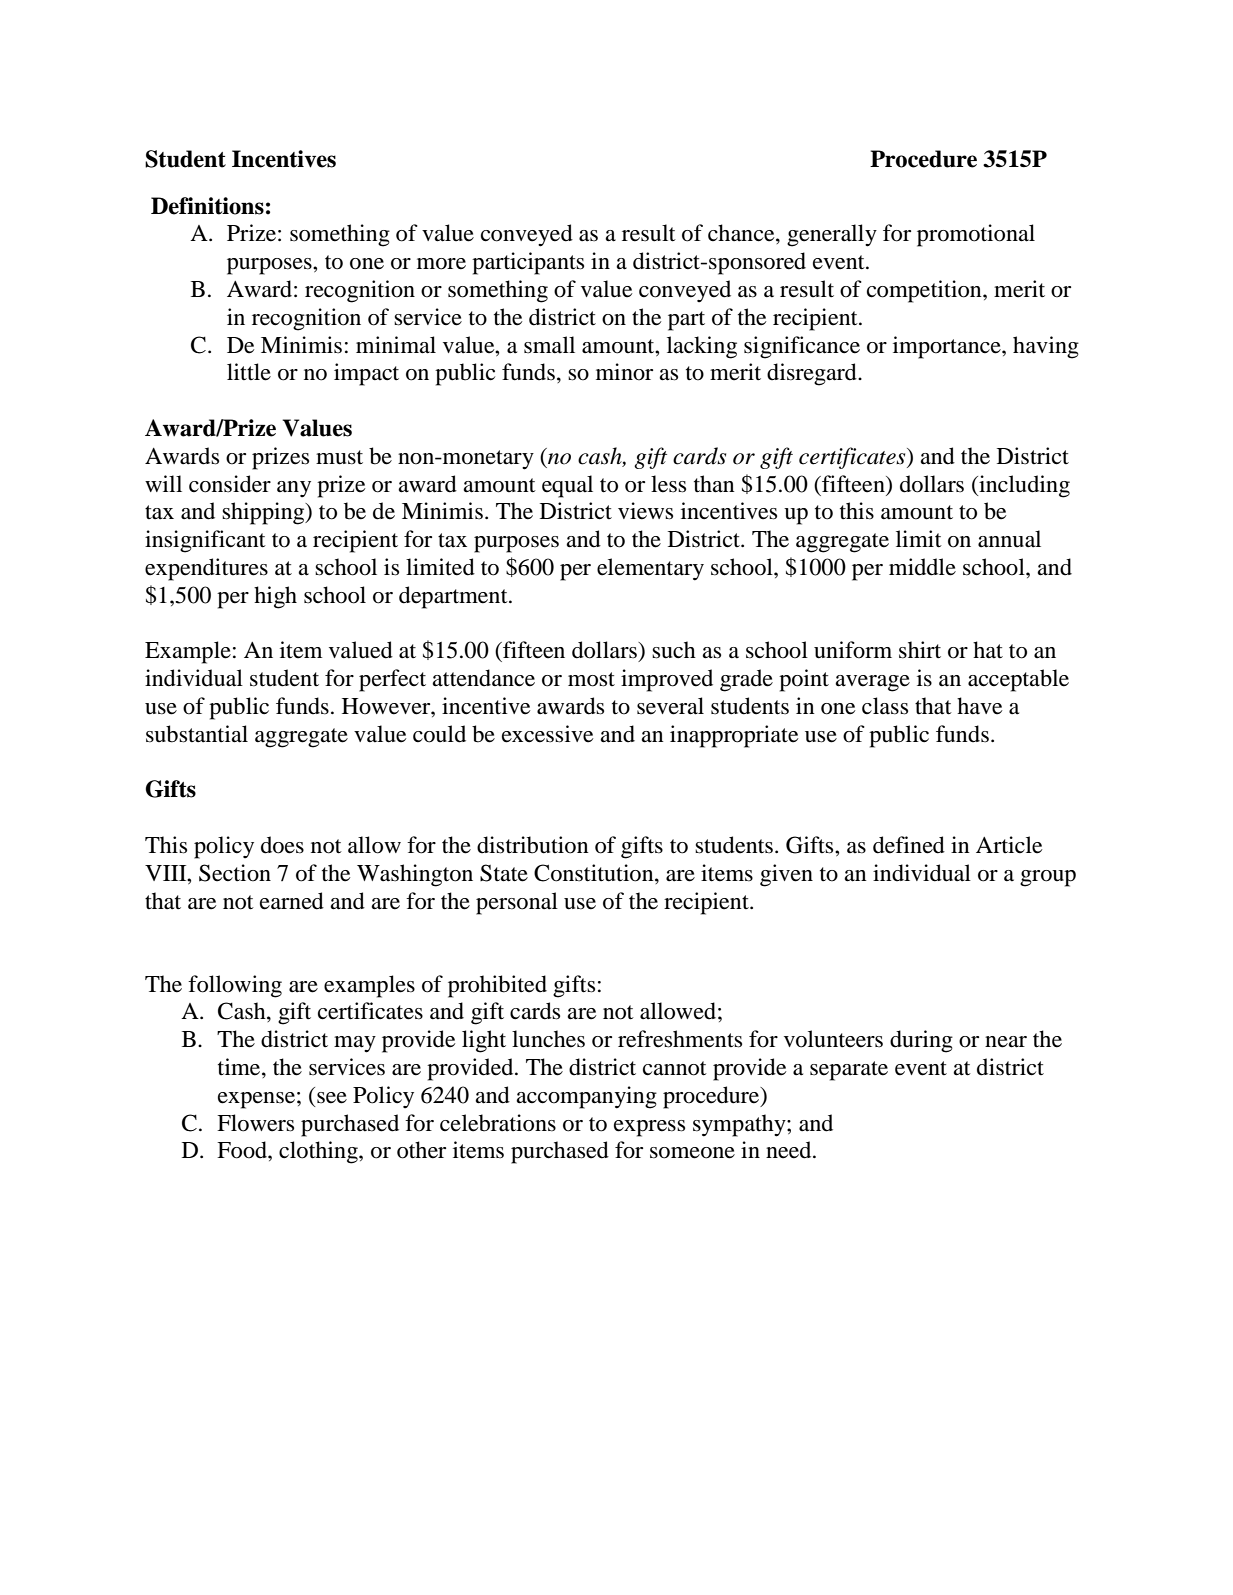 The image size is (1233, 1595). I want to click on chance, so click(742, 234).
